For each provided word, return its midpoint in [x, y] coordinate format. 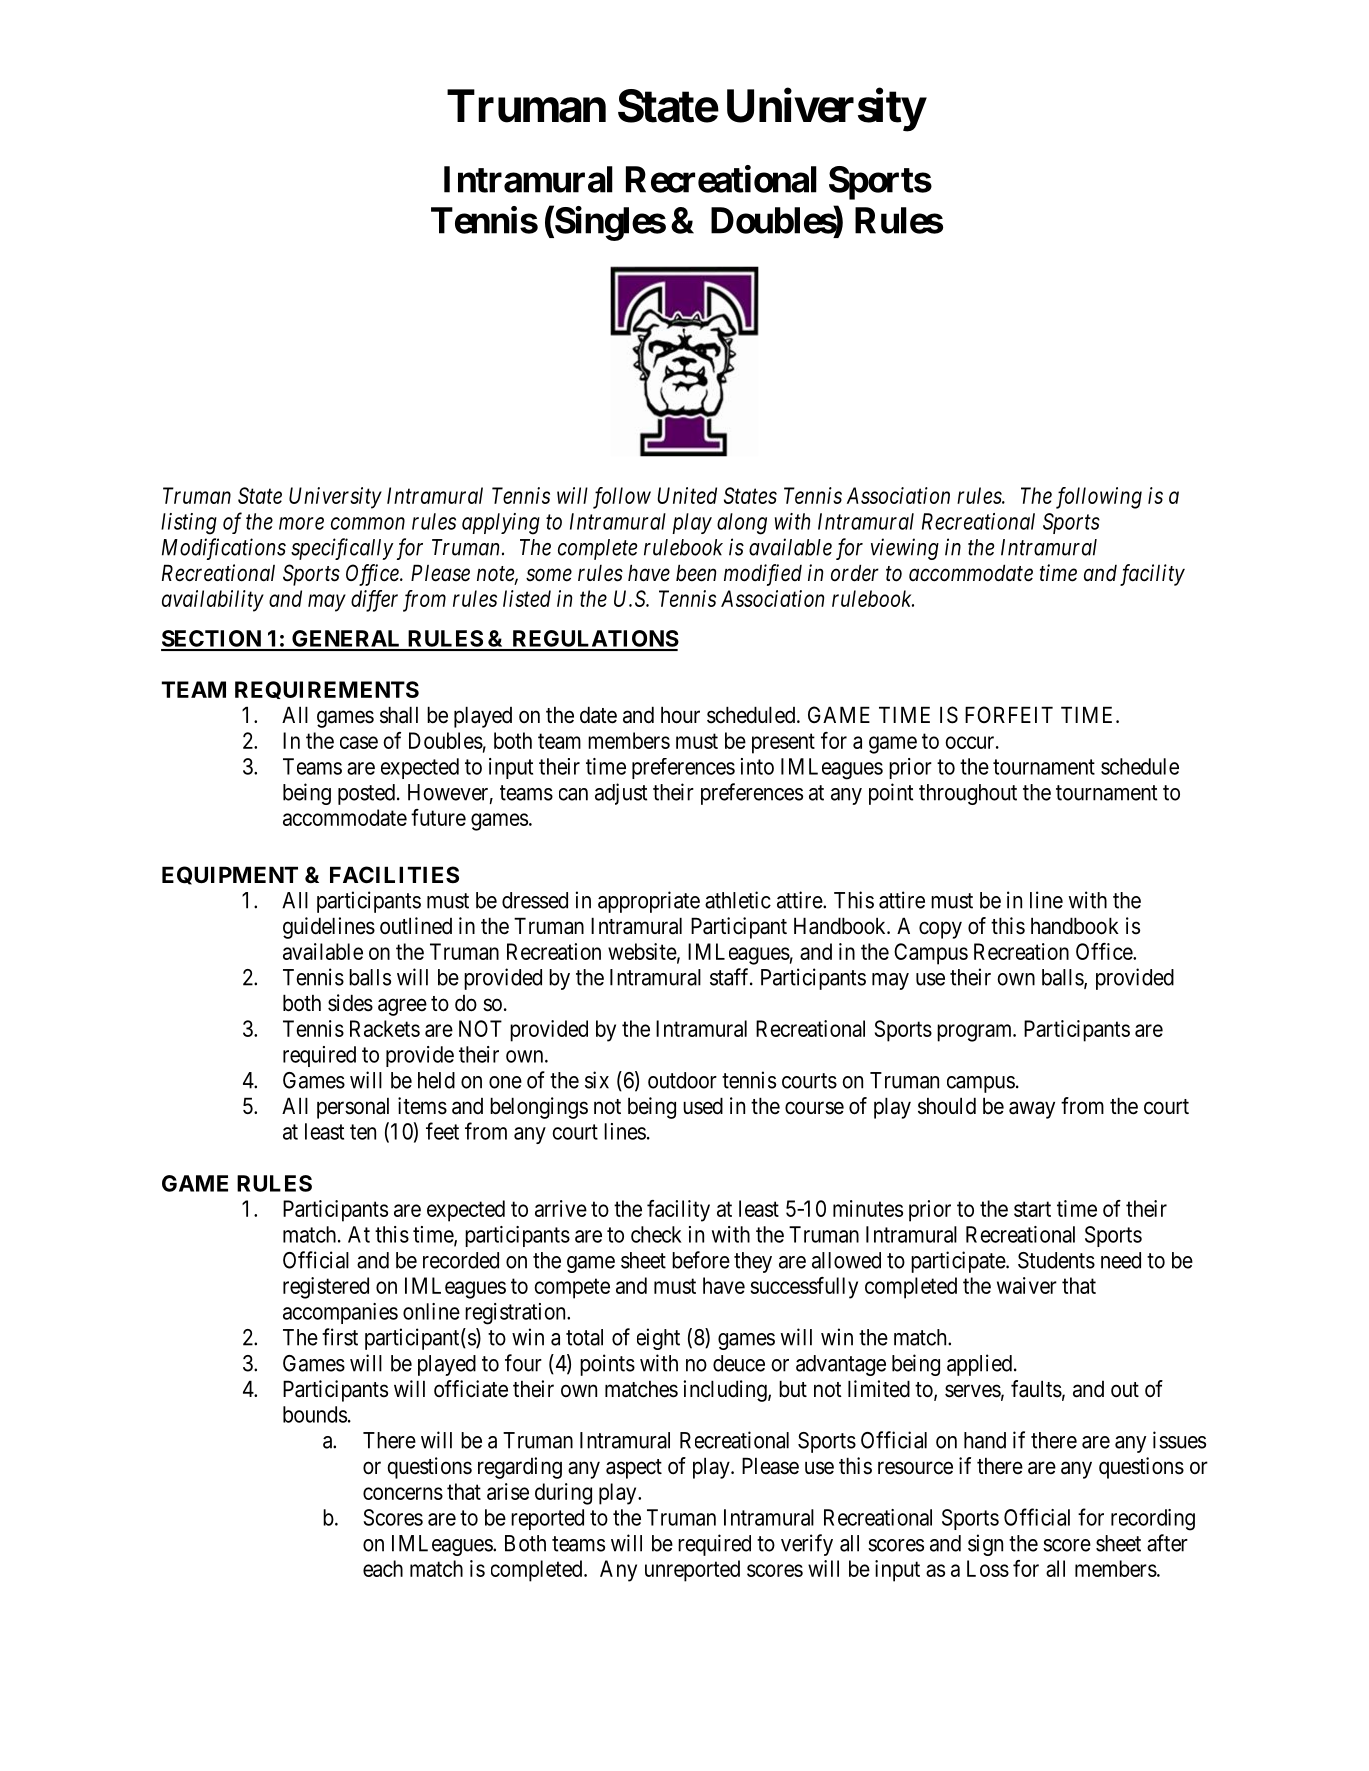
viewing [905, 549]
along [742, 524]
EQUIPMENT [230, 875]
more [301, 523]
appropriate [649, 902]
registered [326, 1288]
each [383, 1568]
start [1032, 1209]
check [656, 1234]
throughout [968, 794]
